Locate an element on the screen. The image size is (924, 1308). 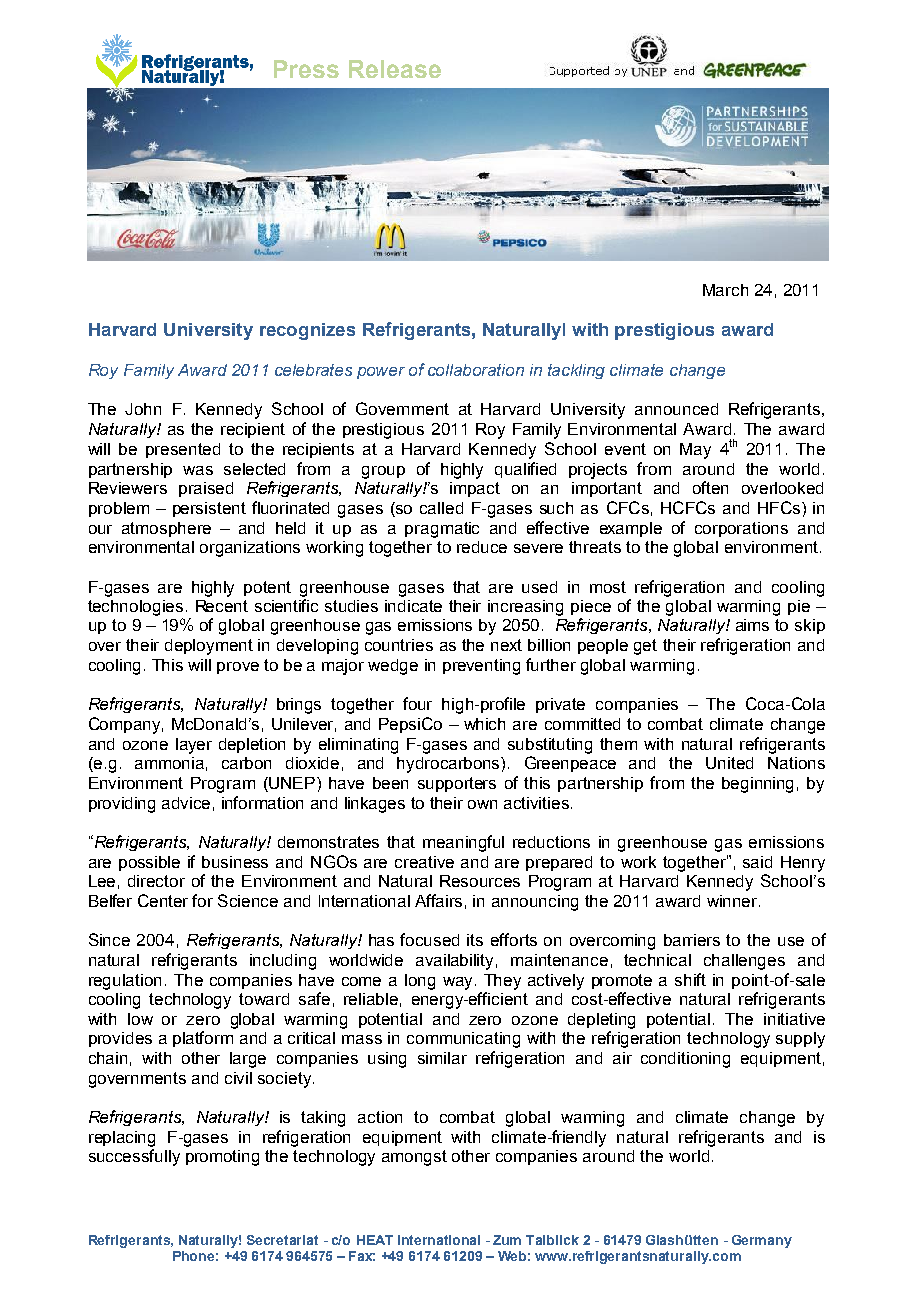
Zum is located at coordinates (507, 1240).
